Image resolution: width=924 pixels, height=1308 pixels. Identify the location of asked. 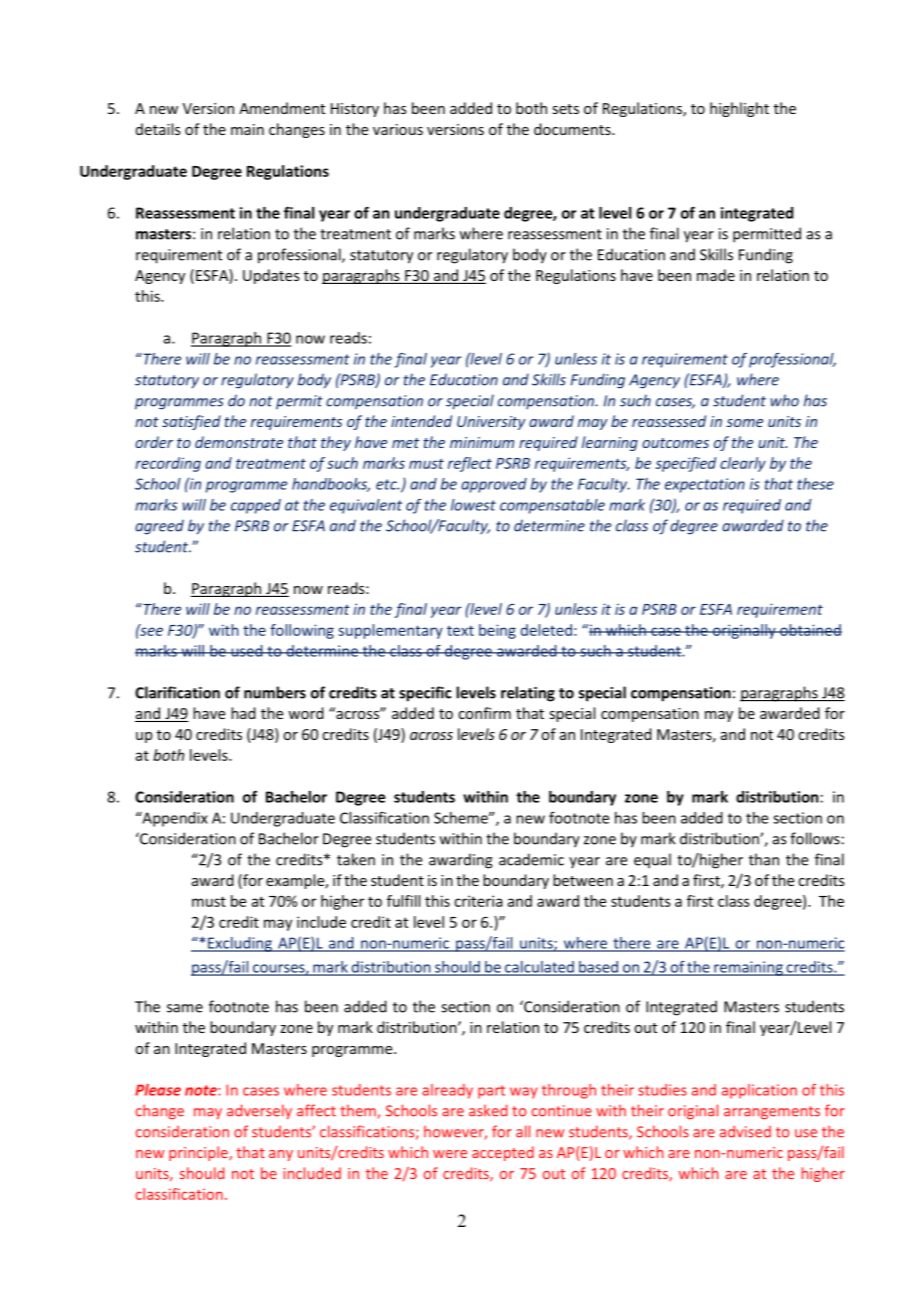
(488, 1110).
